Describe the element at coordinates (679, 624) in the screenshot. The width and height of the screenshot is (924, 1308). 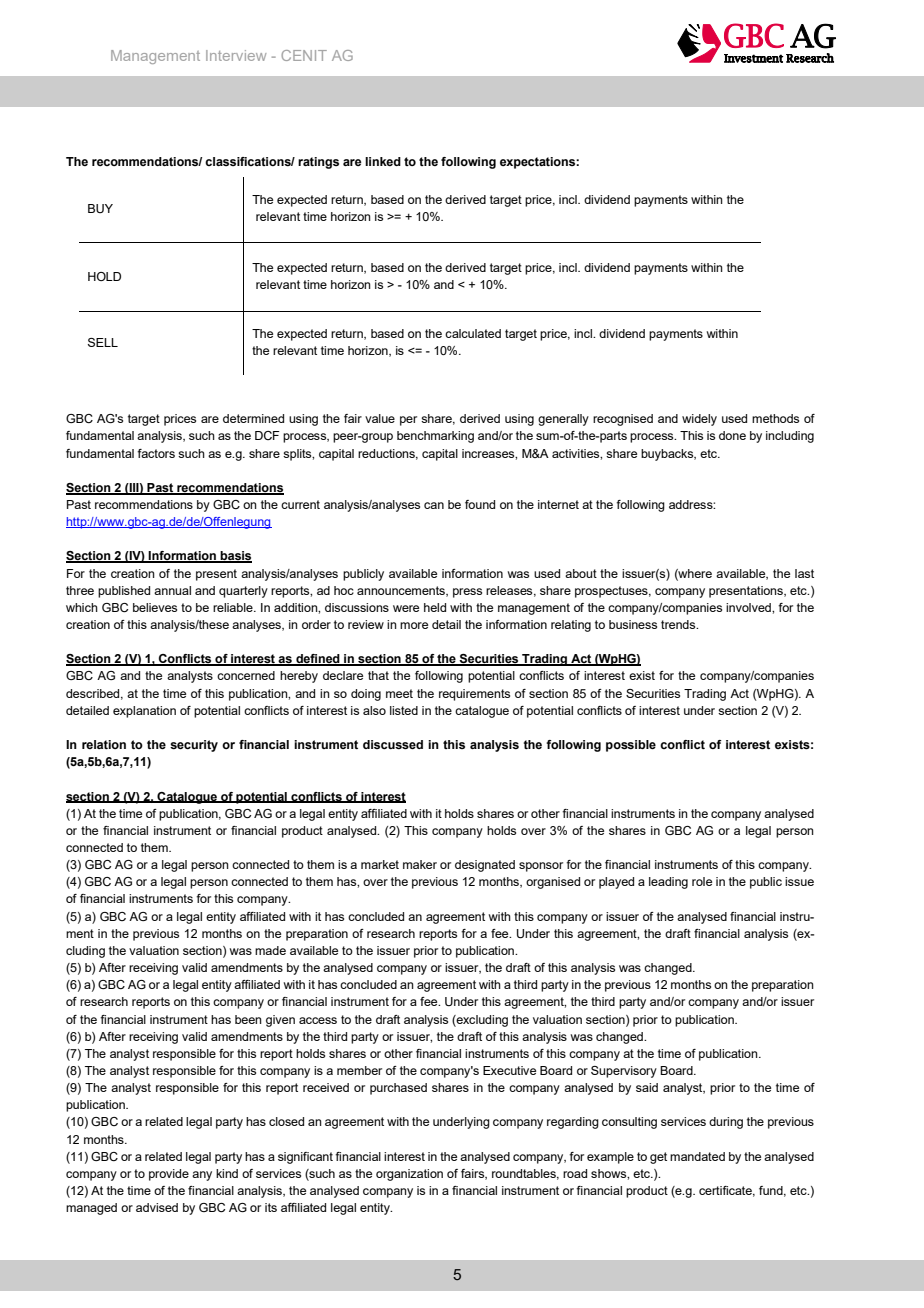
I see `trends` at that location.
